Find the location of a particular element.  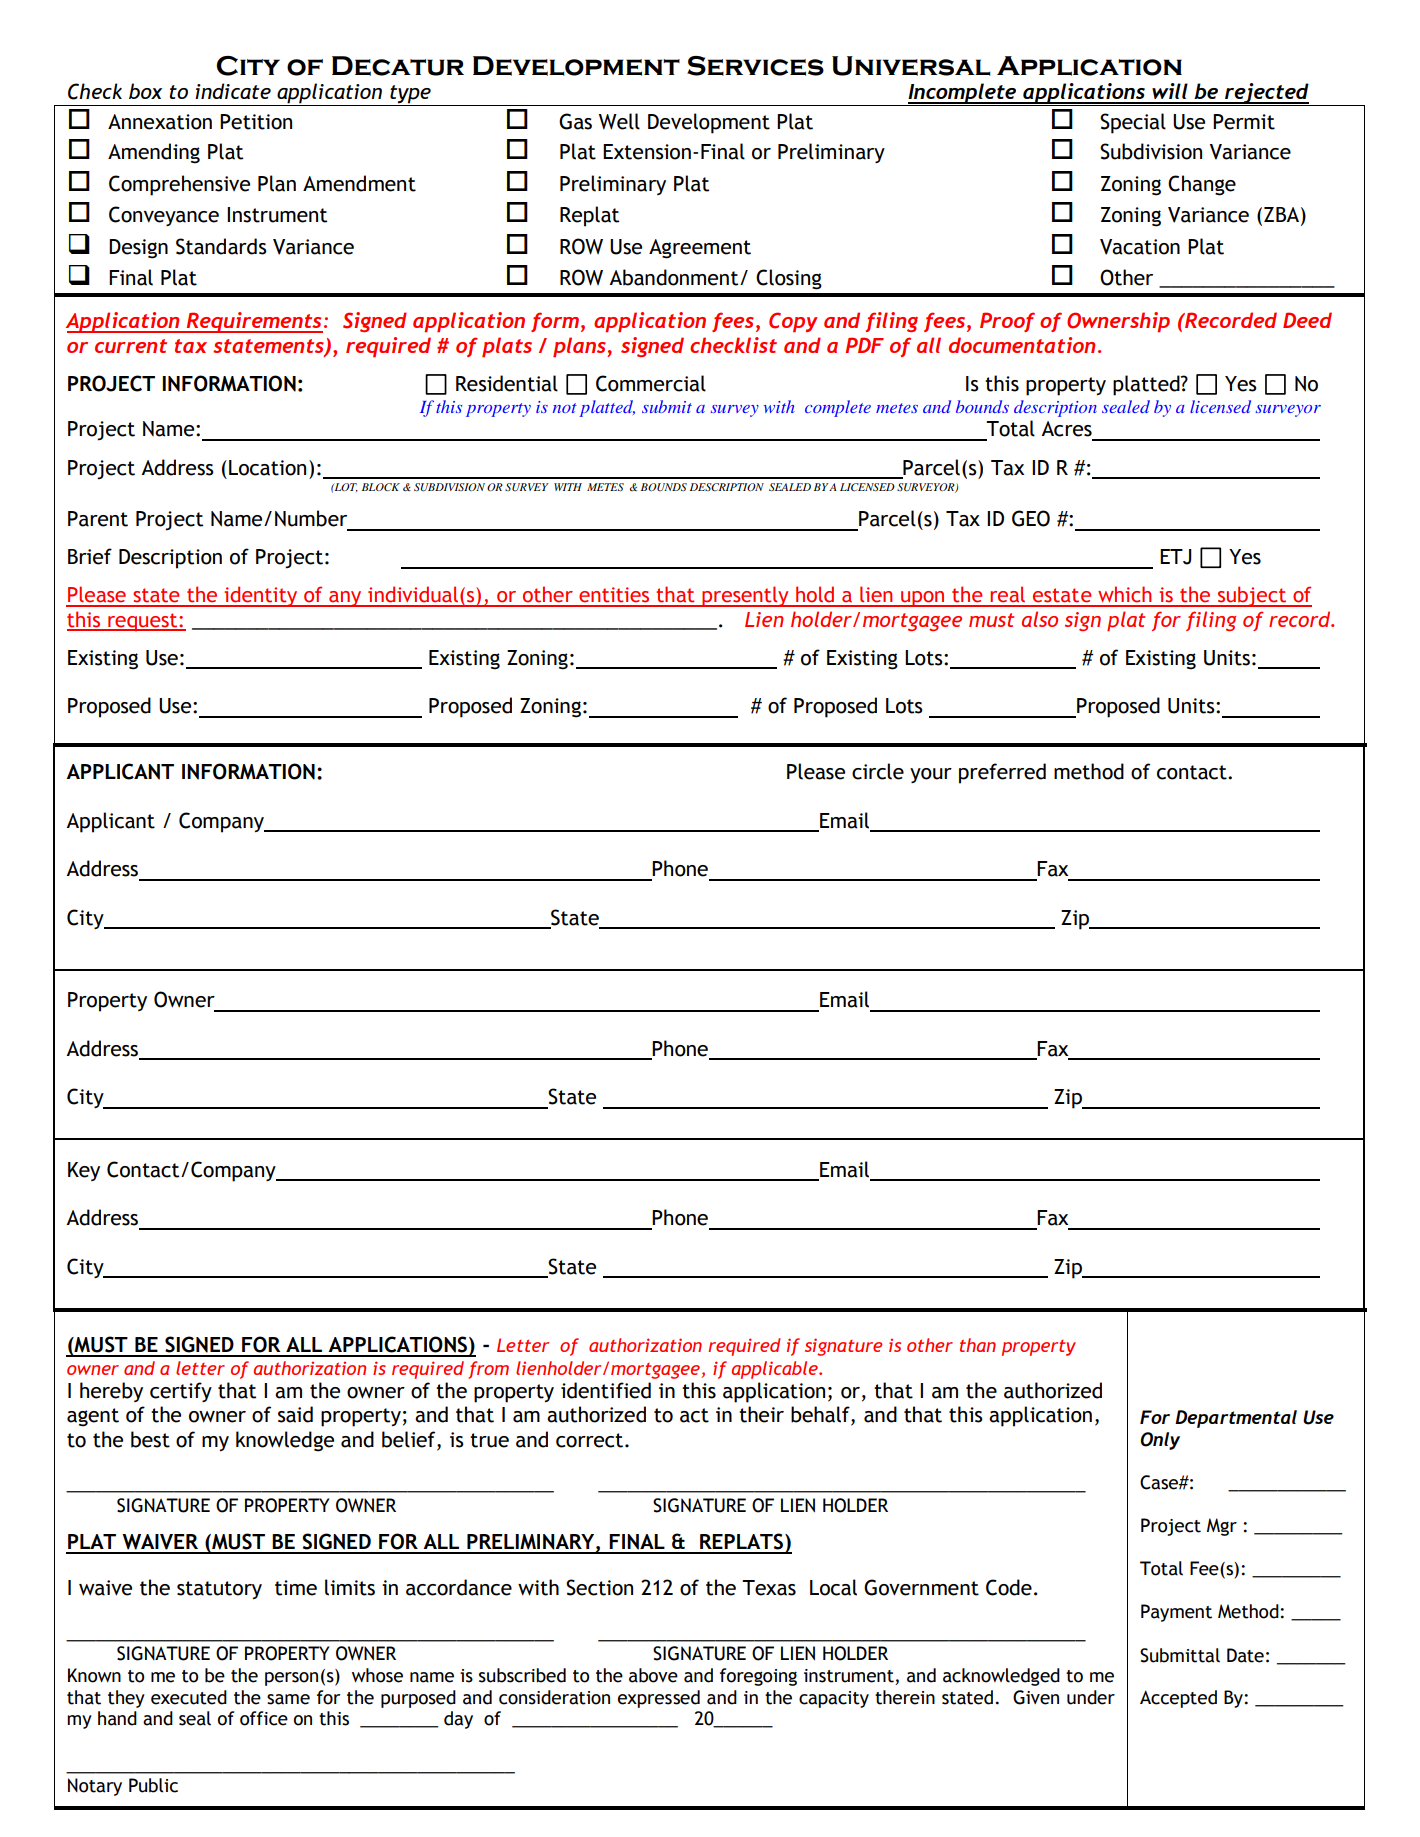

Accepted is located at coordinates (1178, 1699).
